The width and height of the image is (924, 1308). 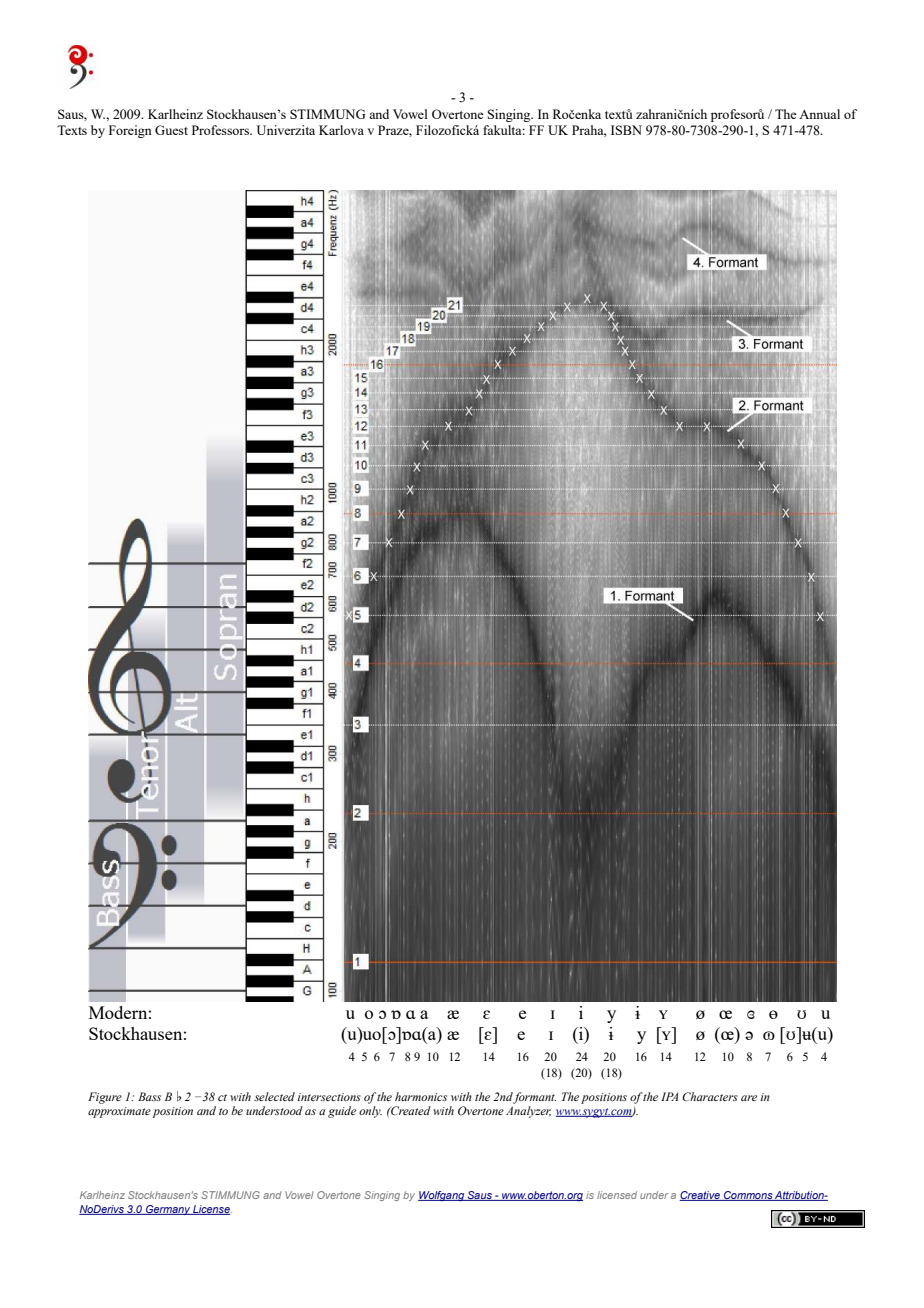 What do you see at coordinates (130, 131) in the image?
I see `Foreign` at bounding box center [130, 131].
